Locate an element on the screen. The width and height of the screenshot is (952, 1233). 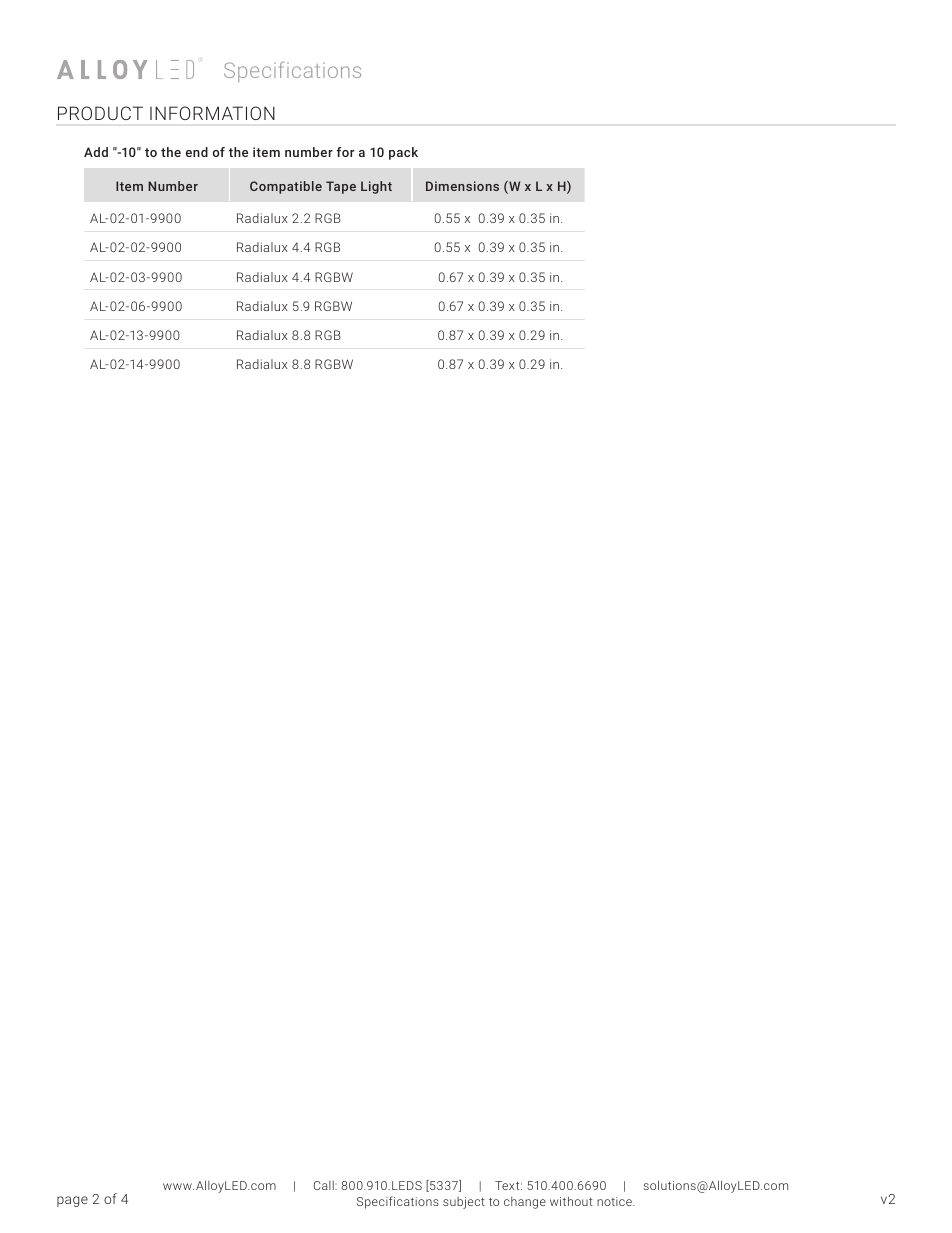
Tape is located at coordinates (341, 187).
